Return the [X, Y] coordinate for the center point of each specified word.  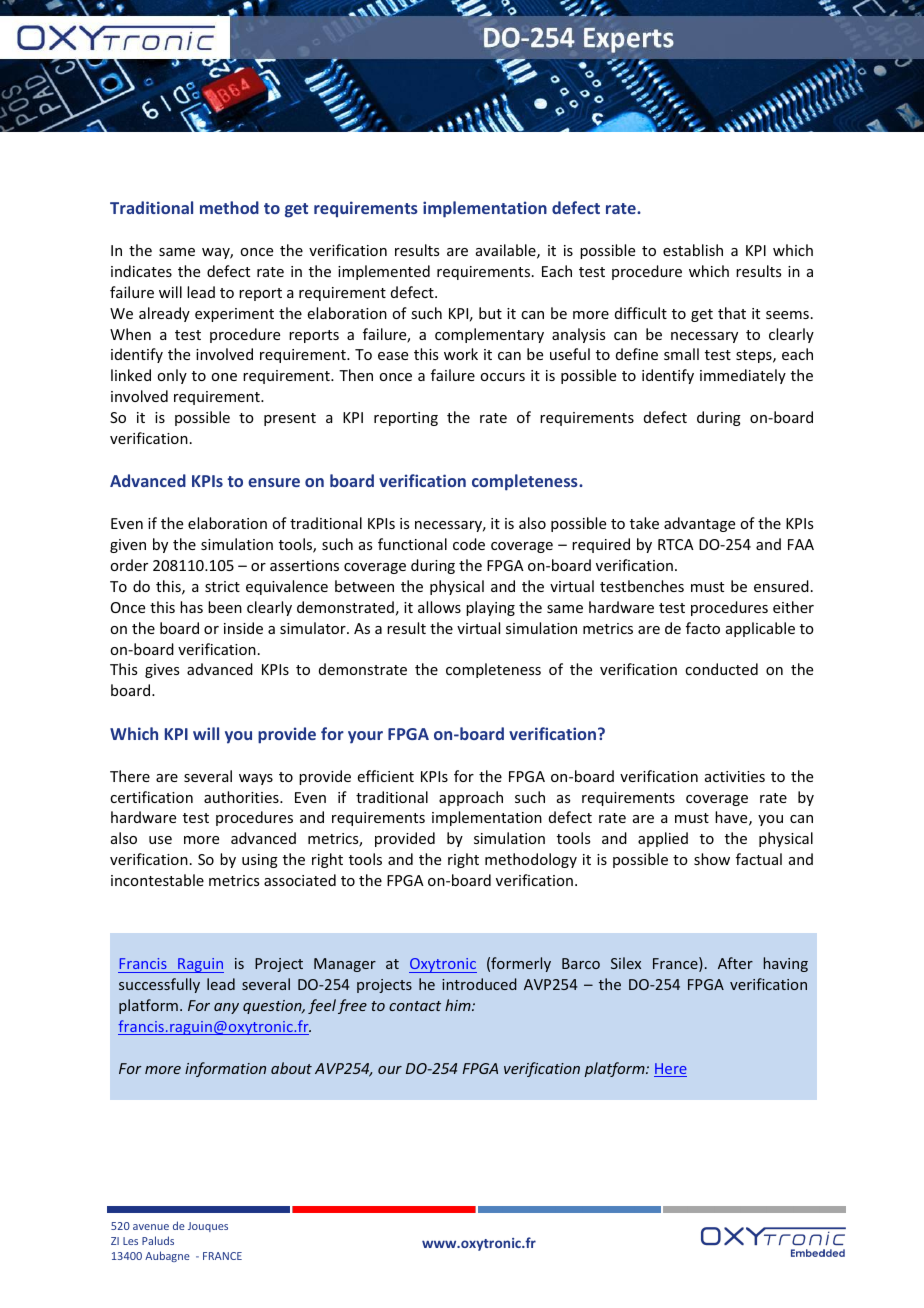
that [732, 313]
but [490, 313]
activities [735, 776]
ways [256, 779]
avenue [151, 1227]
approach [471, 798]
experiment [234, 315]
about [291, 1068]
